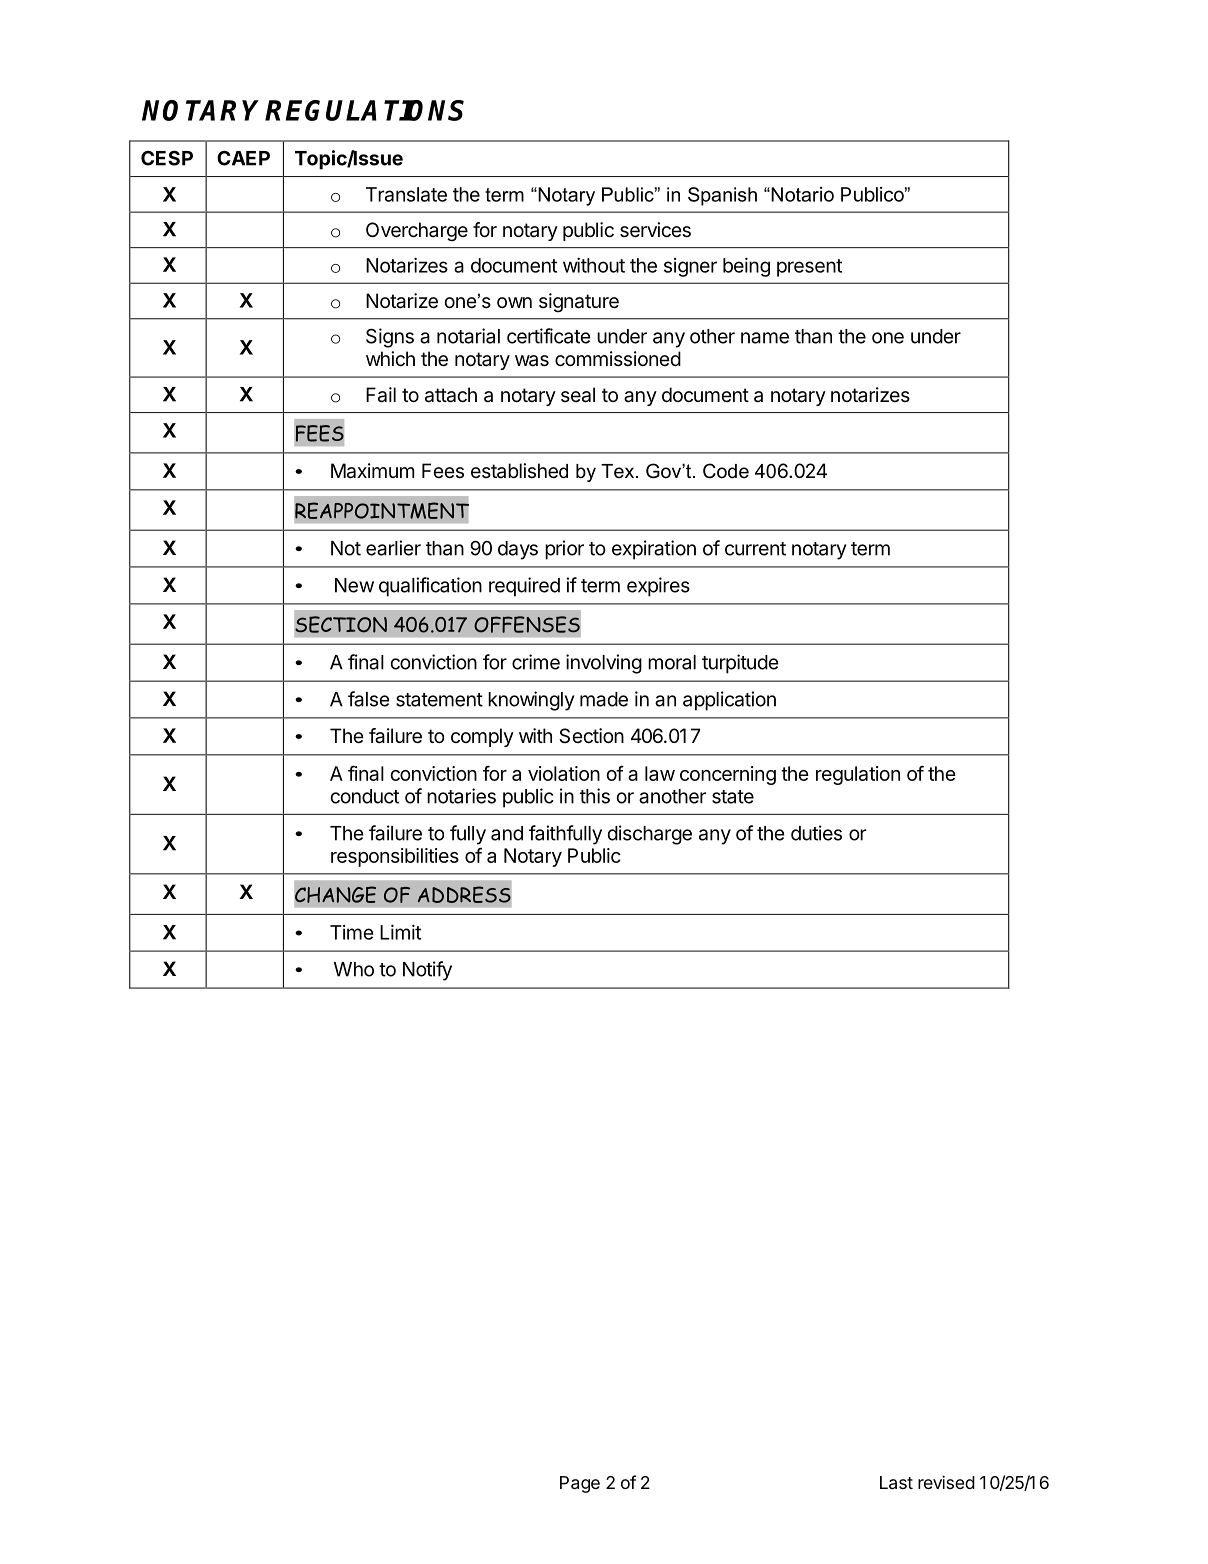 This screenshot has width=1208, height=1564. What do you see at coordinates (816, 833) in the screenshot?
I see `duties` at bounding box center [816, 833].
